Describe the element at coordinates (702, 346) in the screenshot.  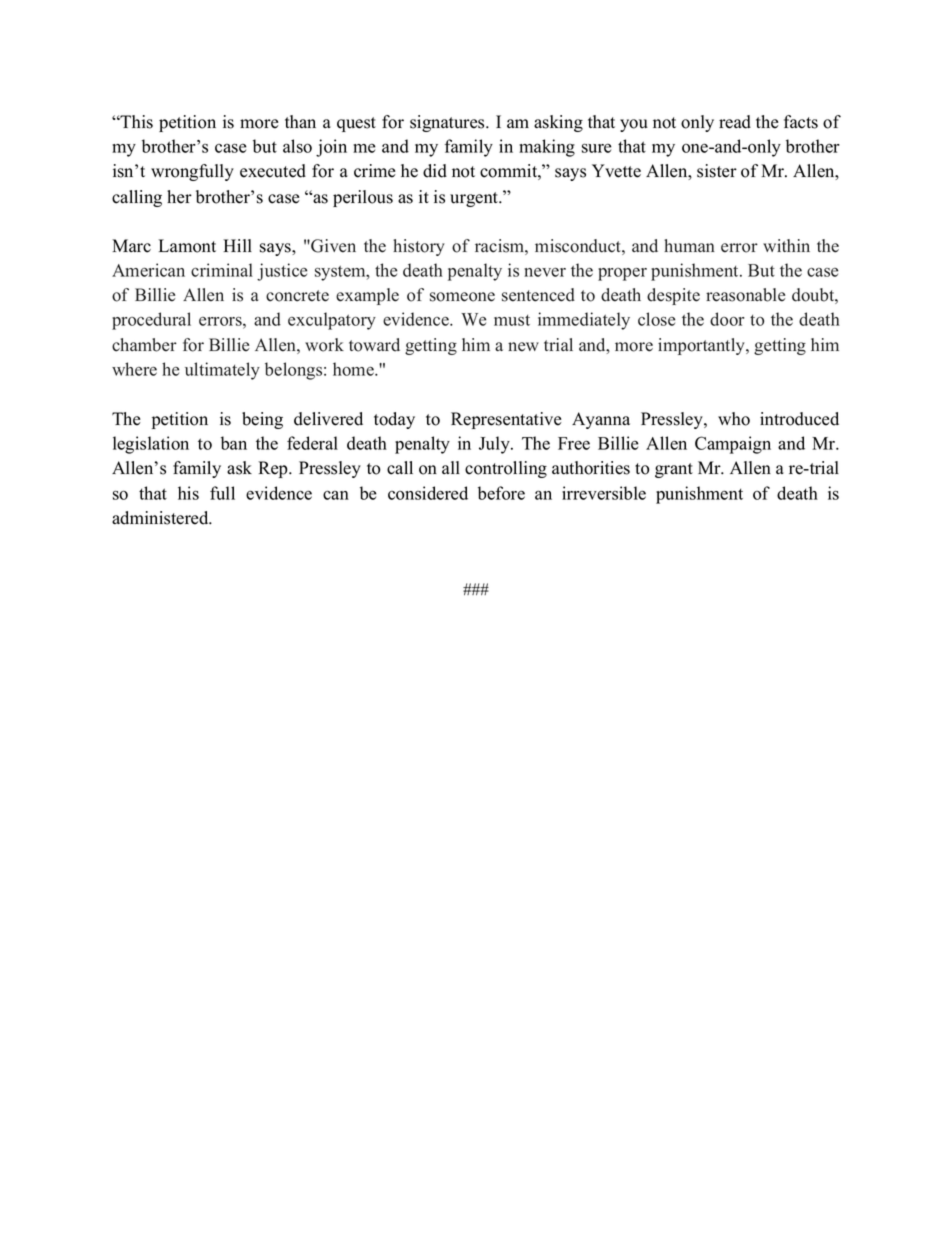
I see `importantly` at that location.
